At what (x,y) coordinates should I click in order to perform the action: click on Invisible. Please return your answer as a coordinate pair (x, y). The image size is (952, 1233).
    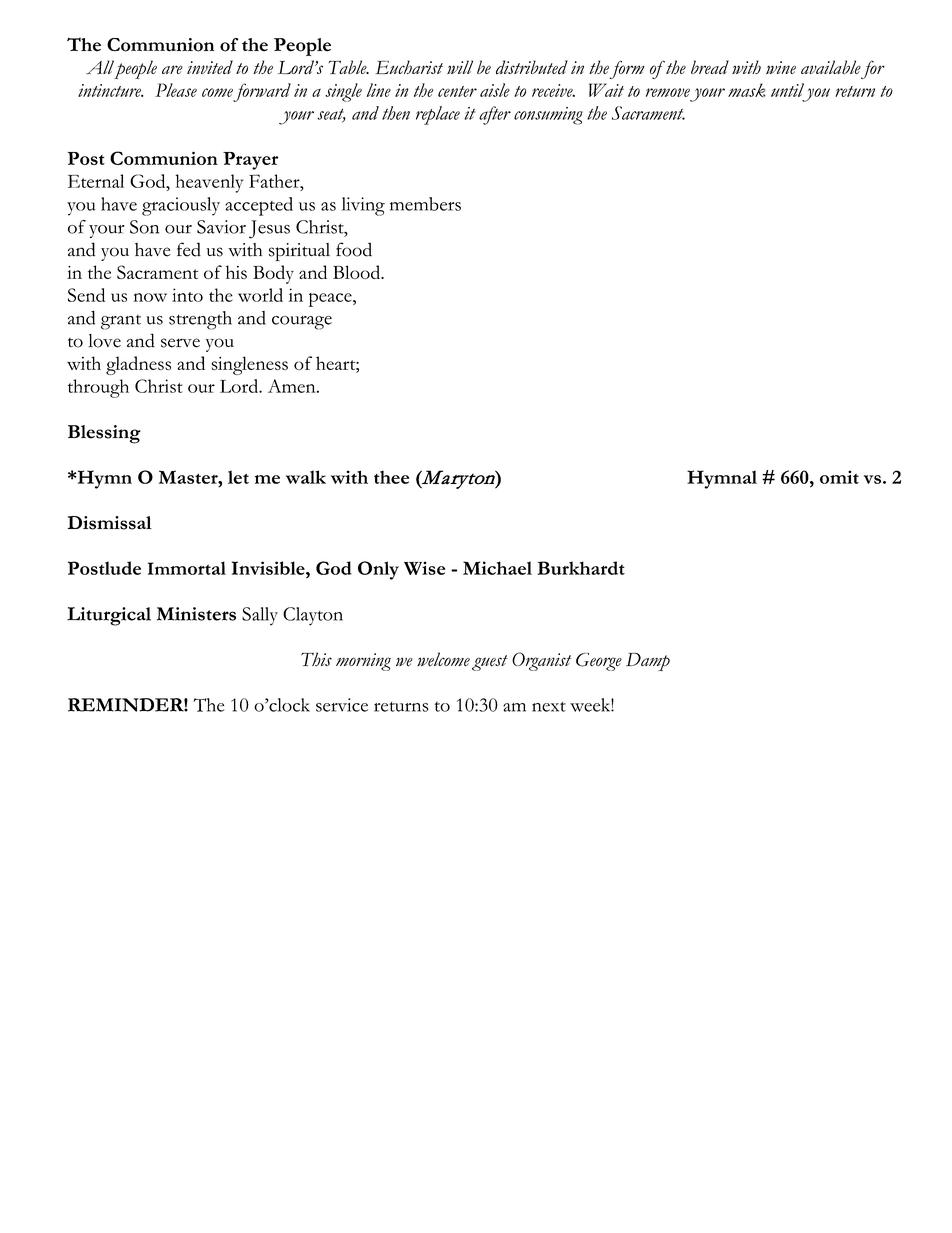
    Looking at the image, I should click on (269, 568).
